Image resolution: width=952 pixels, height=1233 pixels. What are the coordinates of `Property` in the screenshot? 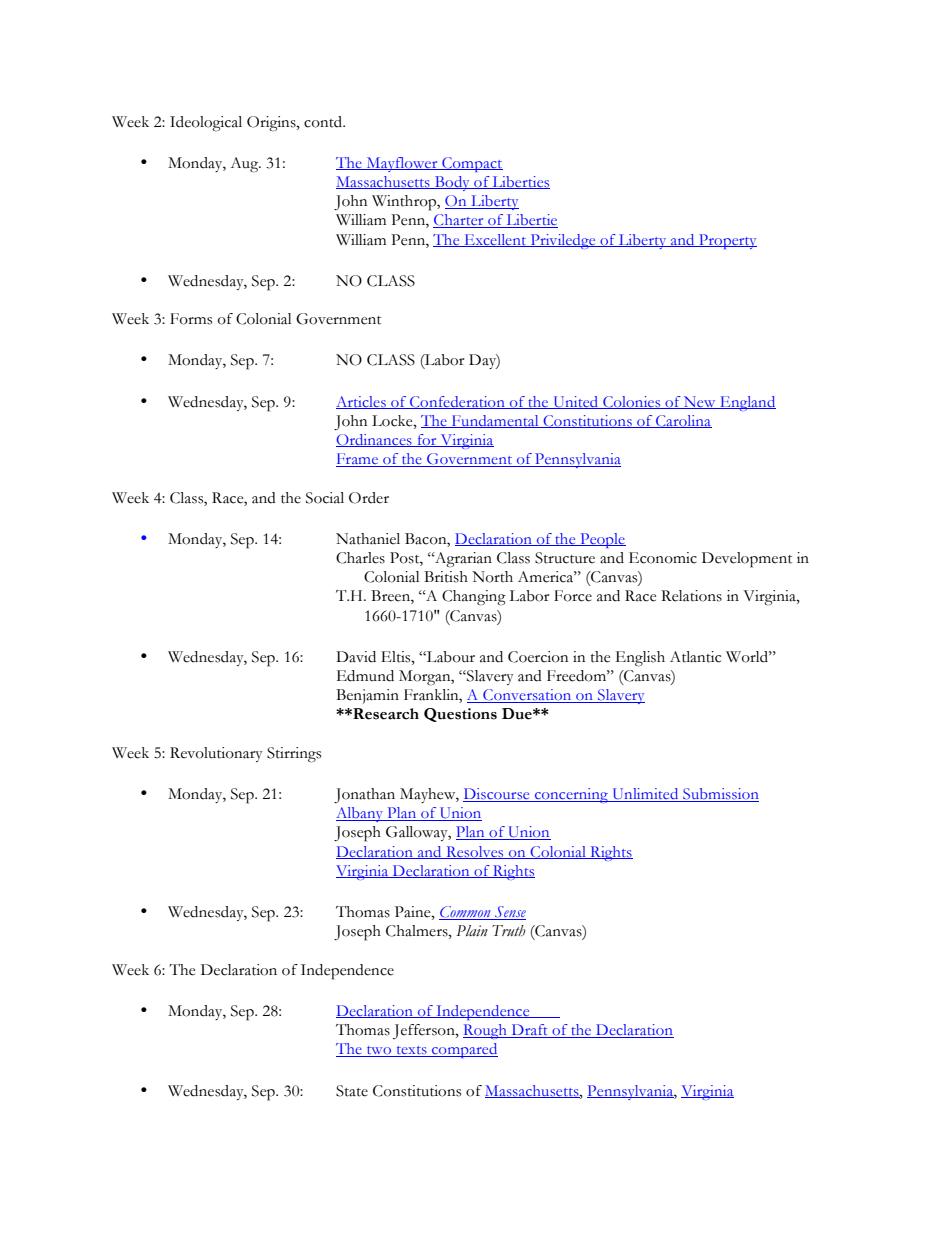 It's located at (727, 241).
